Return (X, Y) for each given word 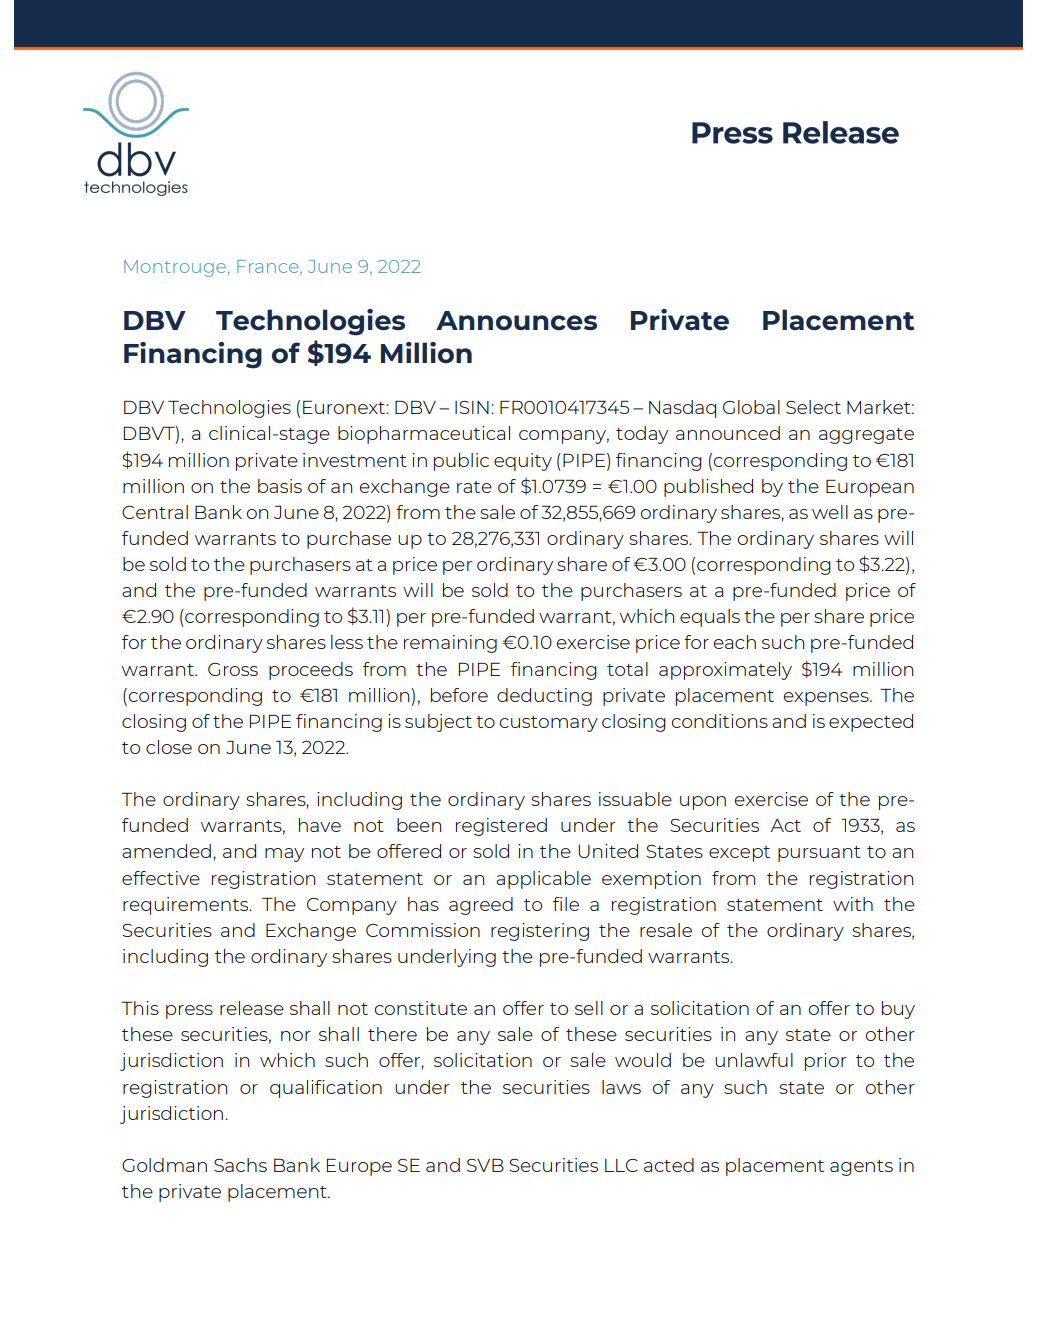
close (169, 747)
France (269, 267)
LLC (621, 1165)
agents (861, 1168)
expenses (827, 699)
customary (549, 724)
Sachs (240, 1165)
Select (813, 407)
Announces (516, 321)
